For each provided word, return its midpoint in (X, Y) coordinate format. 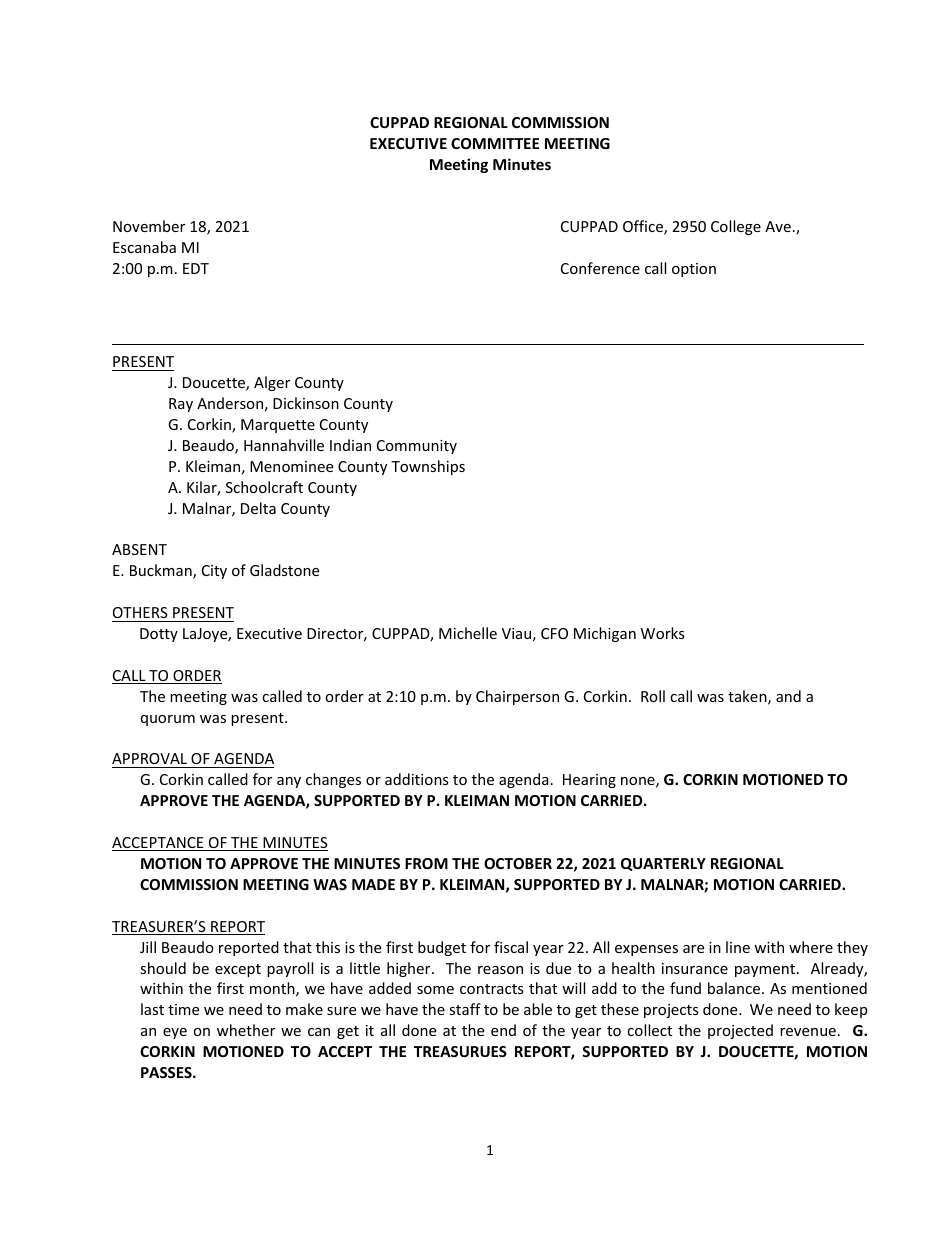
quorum (168, 720)
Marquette (278, 426)
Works (663, 633)
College (736, 227)
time (183, 1009)
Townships (428, 467)
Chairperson (517, 697)
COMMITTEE (495, 143)
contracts (492, 989)
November (149, 226)
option (694, 270)
